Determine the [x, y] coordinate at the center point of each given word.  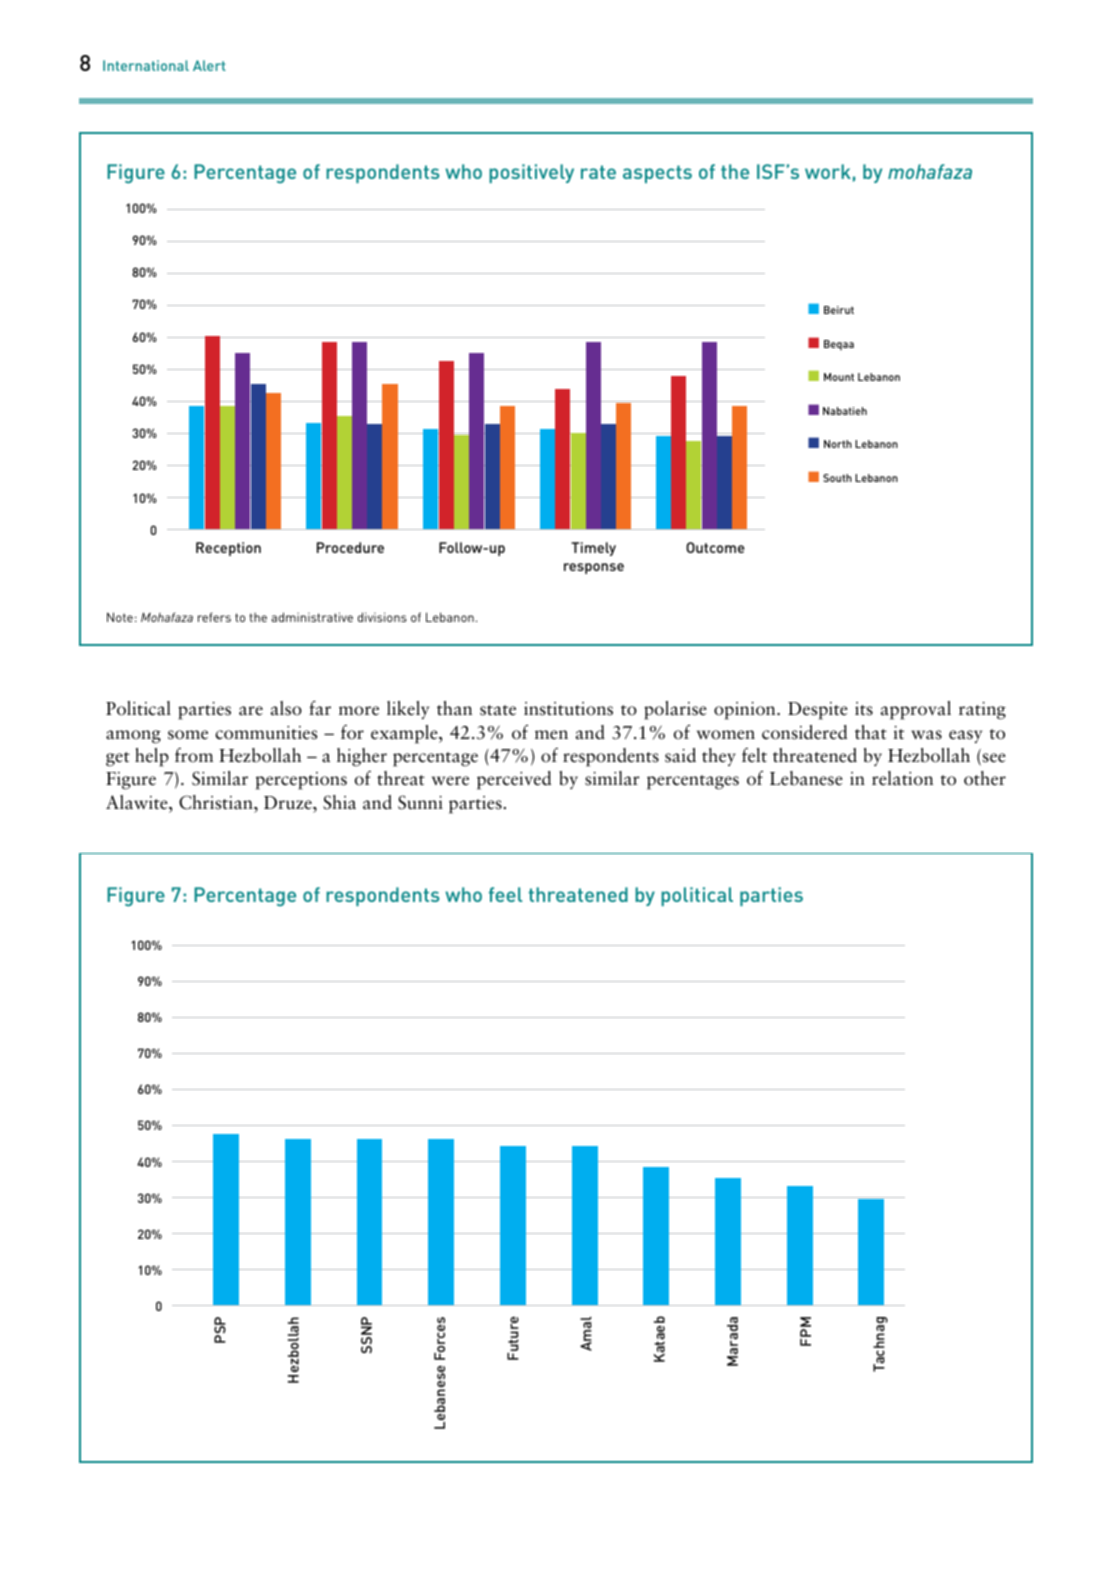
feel [505, 894]
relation [902, 778]
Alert [209, 65]
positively [531, 173]
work [828, 171]
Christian [217, 802]
